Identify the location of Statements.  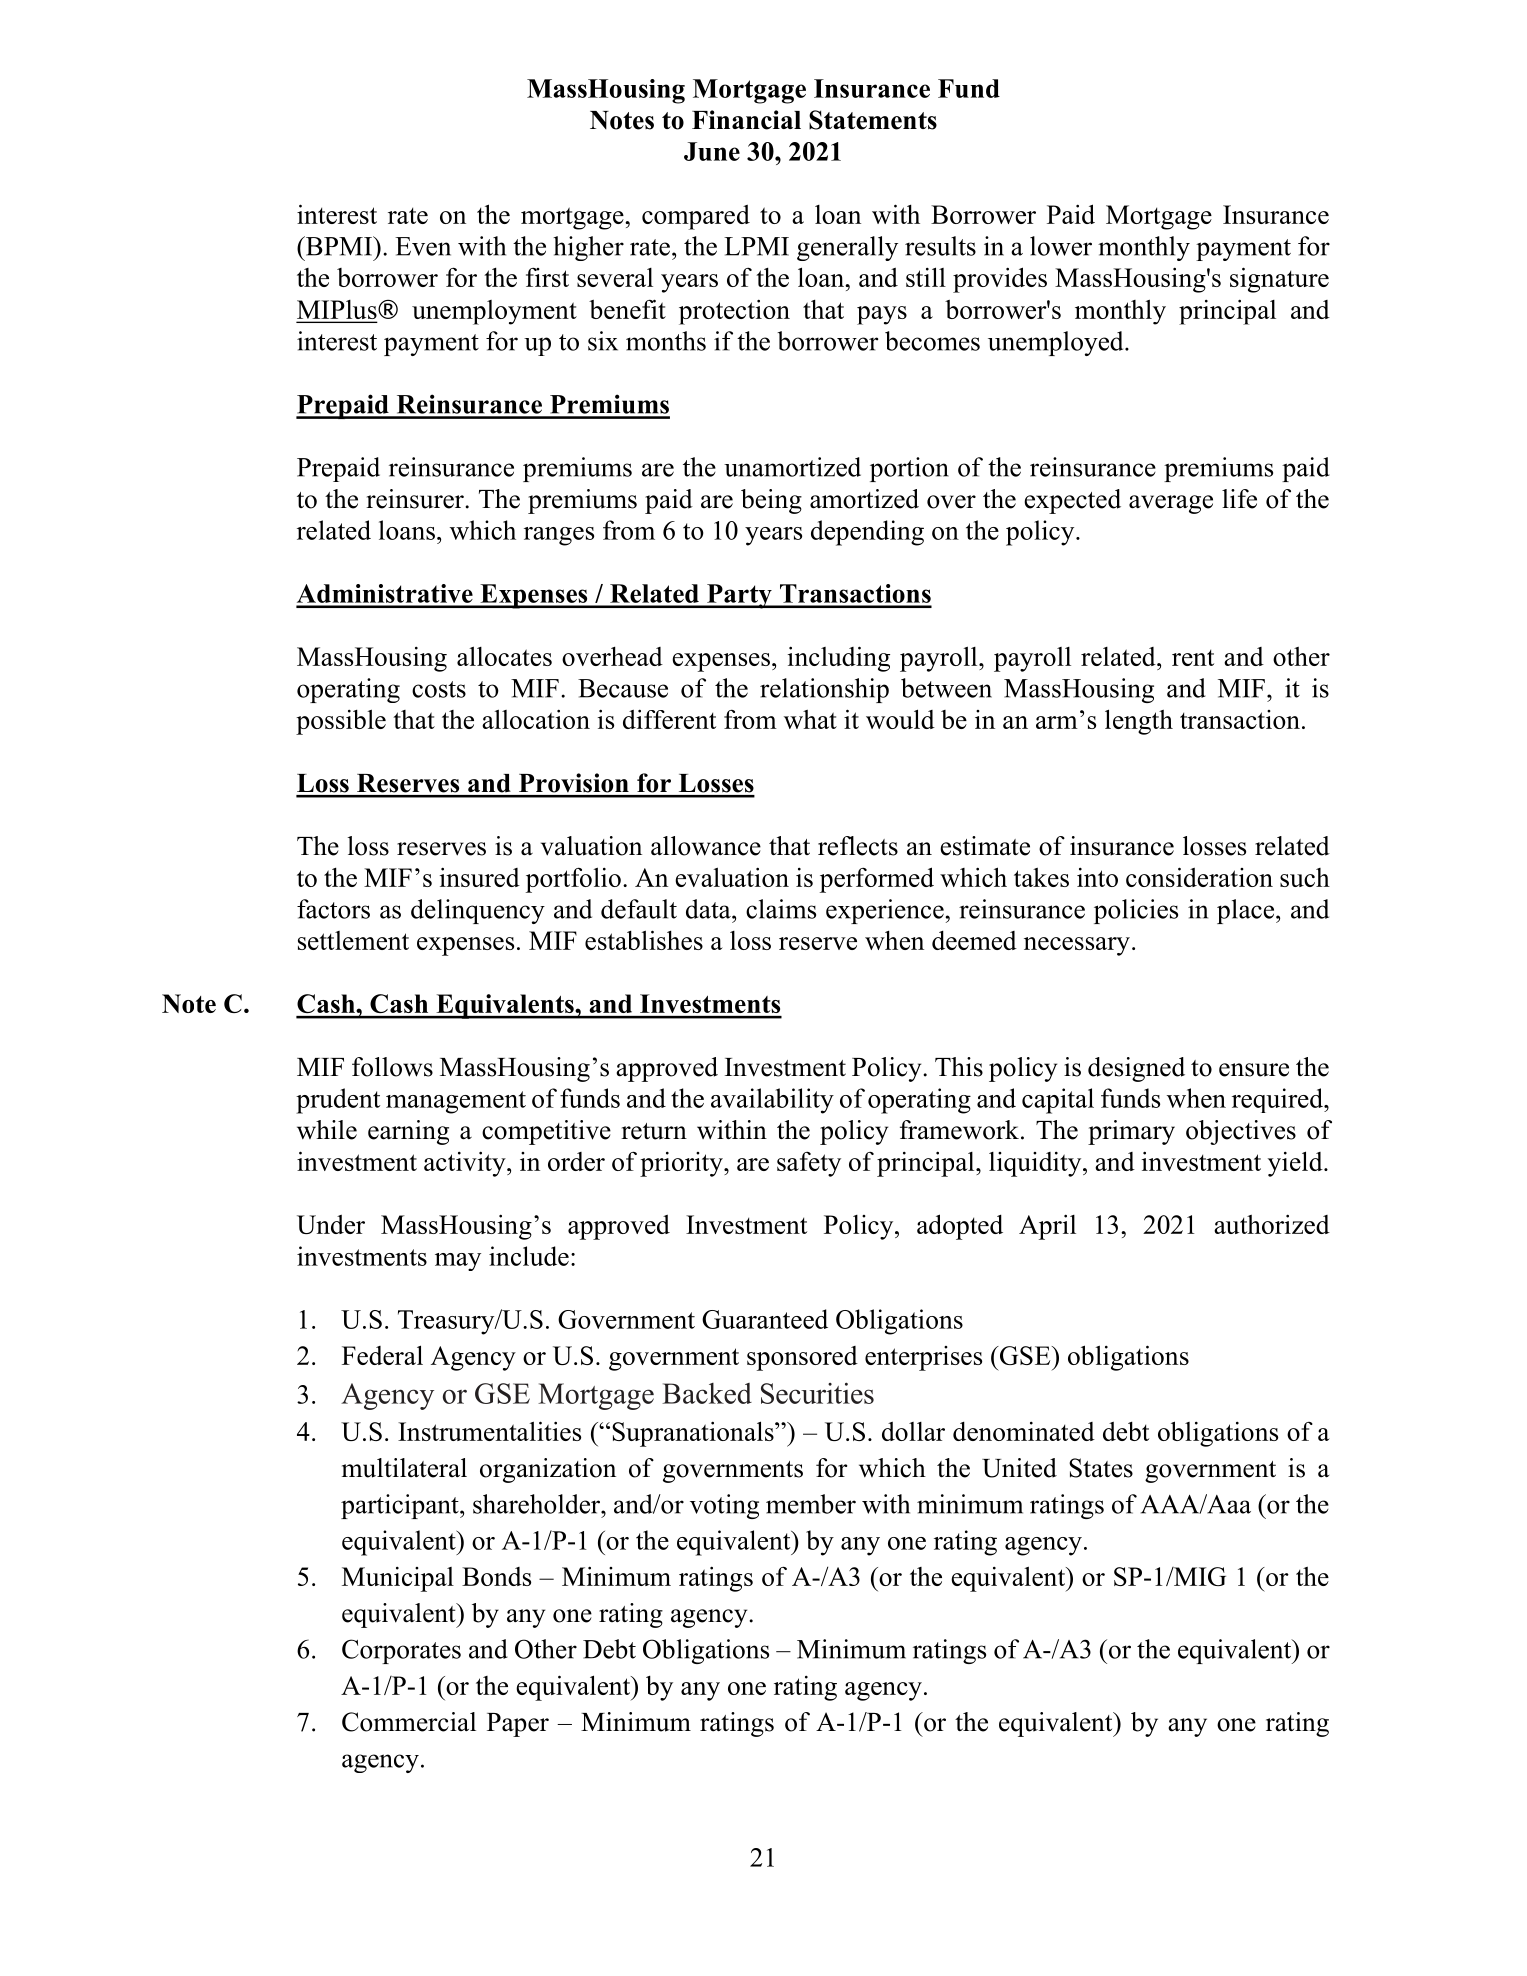
(873, 120).
